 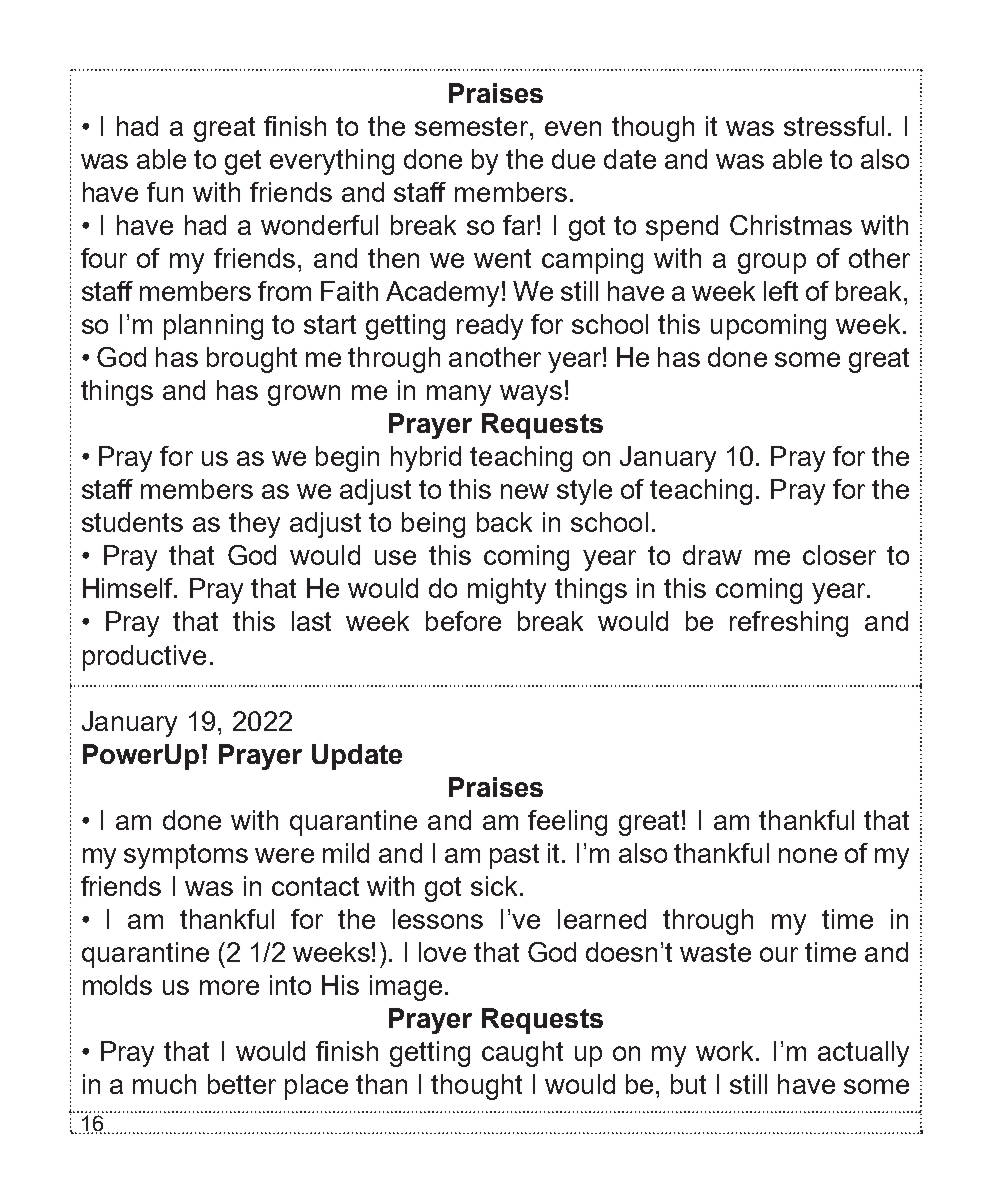 What do you see at coordinates (781, 291) in the page?
I see `left` at bounding box center [781, 291].
